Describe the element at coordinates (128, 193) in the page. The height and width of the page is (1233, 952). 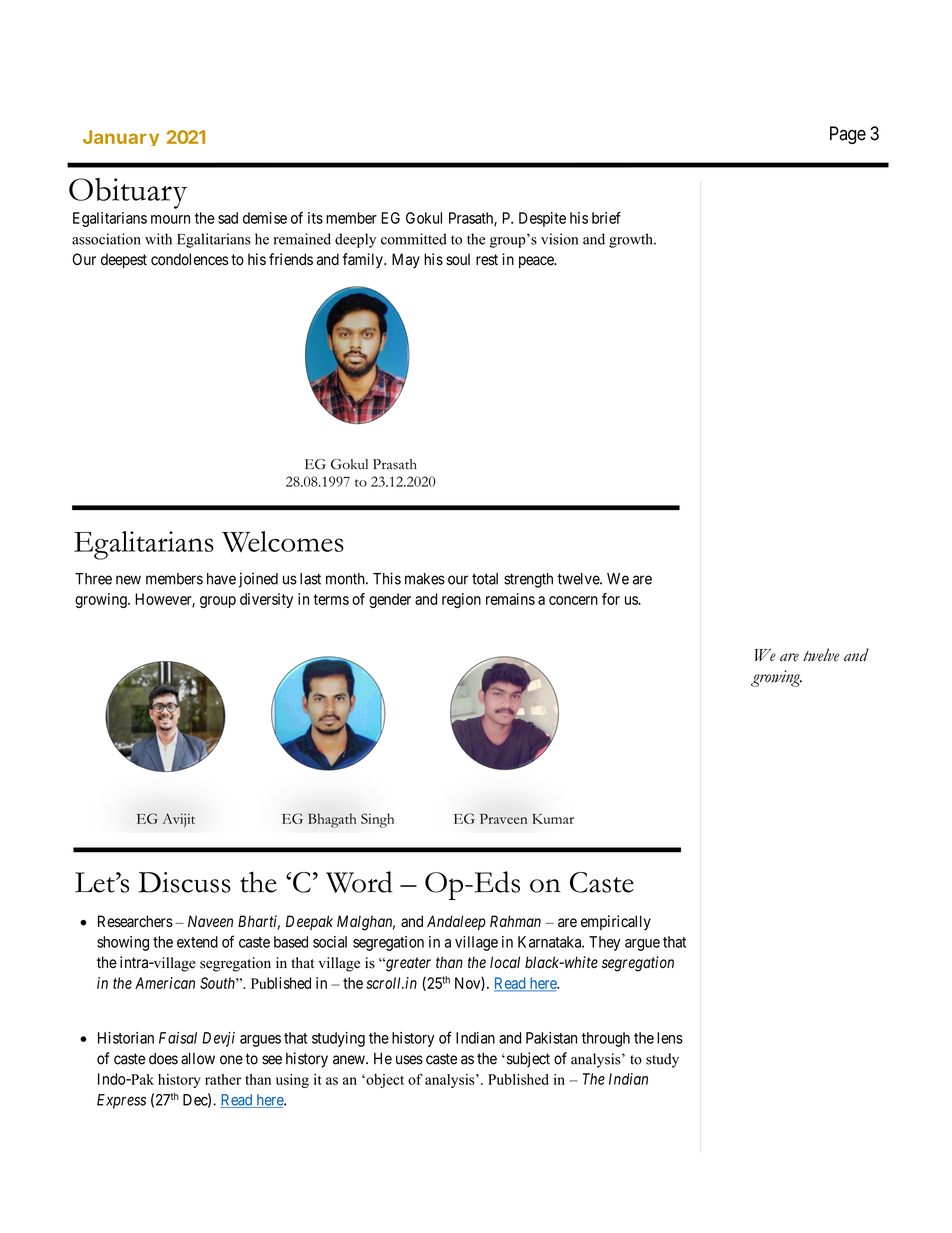
I see `Obituary` at that location.
